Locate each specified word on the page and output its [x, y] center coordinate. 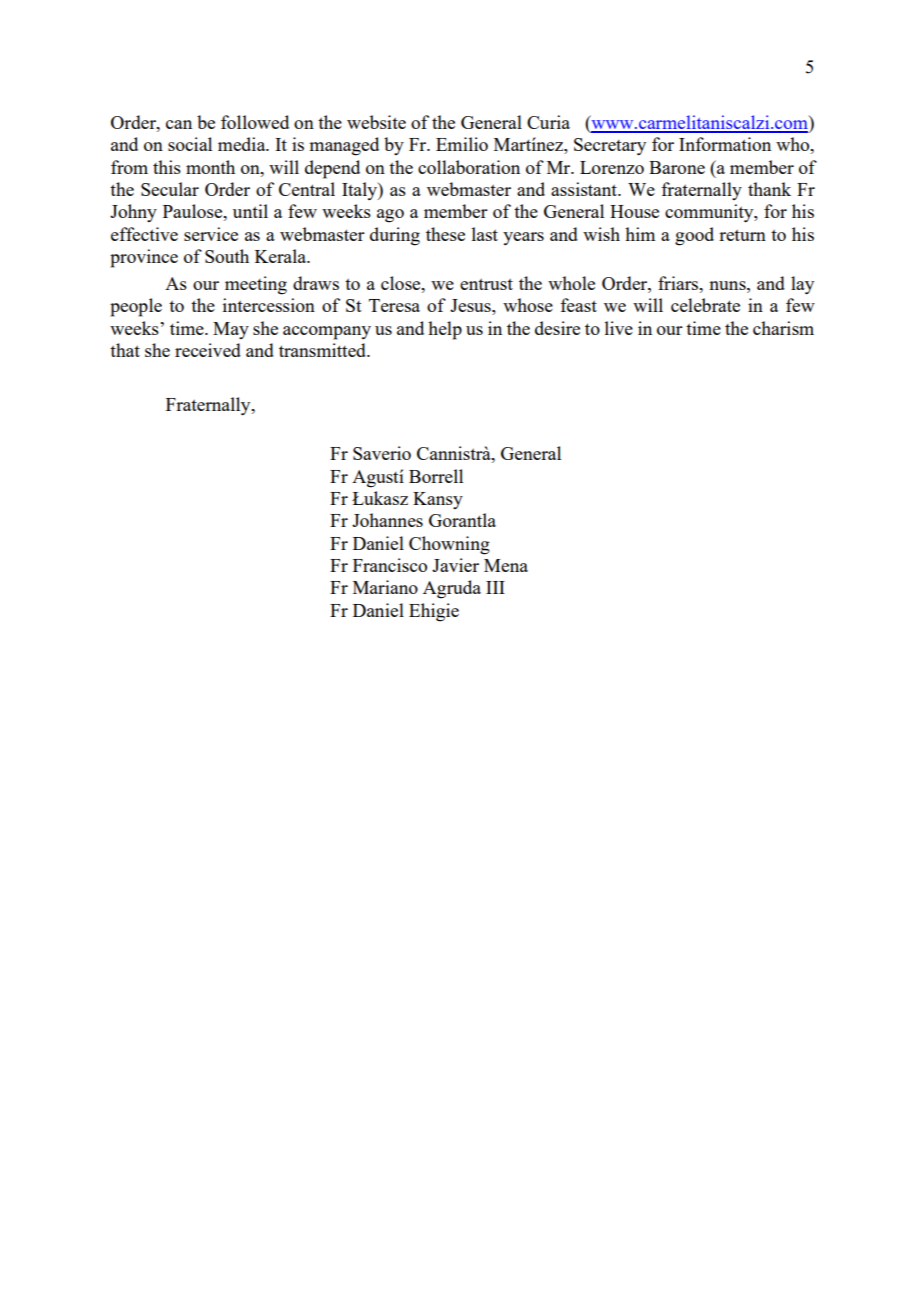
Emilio [462, 144]
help [445, 330]
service [211, 234]
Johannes [387, 520]
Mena [506, 565]
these [445, 234]
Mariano [385, 587]
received [208, 350]
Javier [455, 565]
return [742, 235]
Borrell [436, 476]
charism [783, 328]
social [190, 144]
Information [725, 144]
